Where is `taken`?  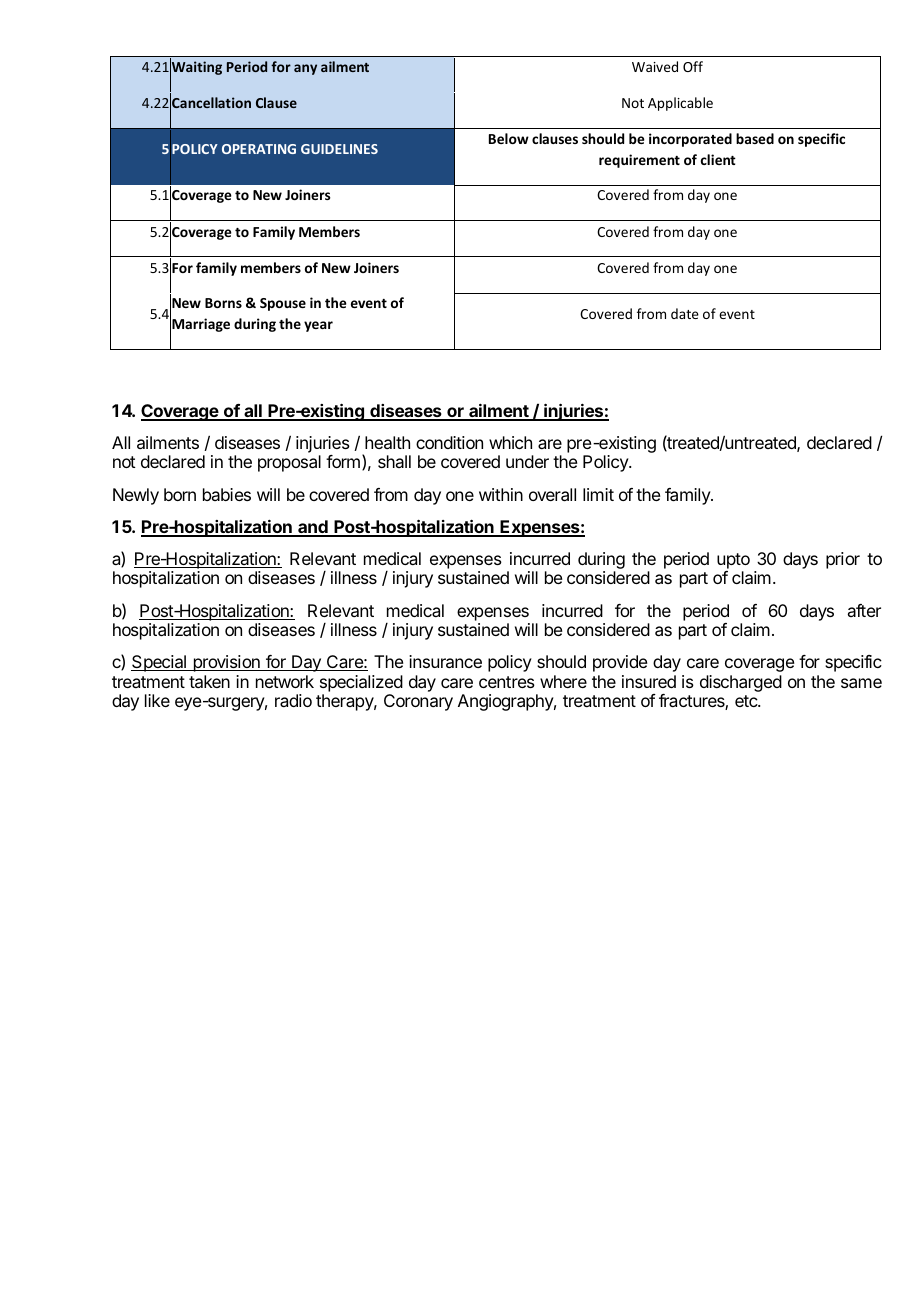
taken is located at coordinates (209, 681).
